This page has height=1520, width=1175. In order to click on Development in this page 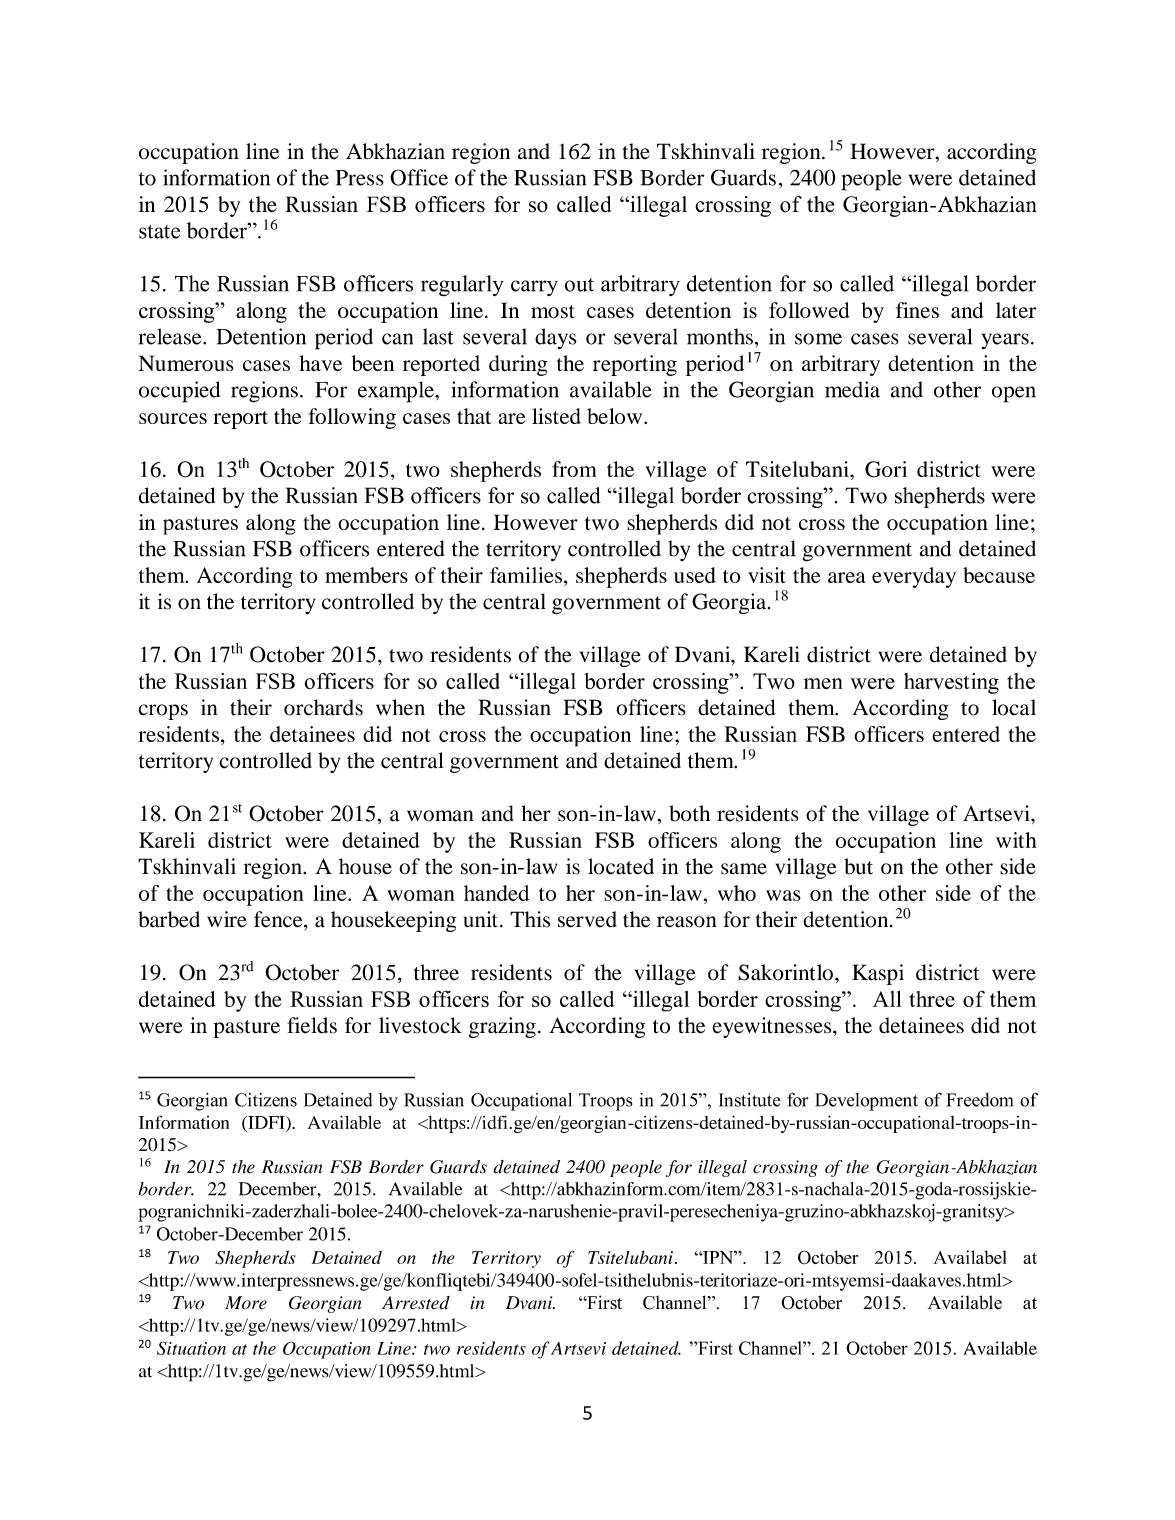, I will do `click(866, 1102)`.
